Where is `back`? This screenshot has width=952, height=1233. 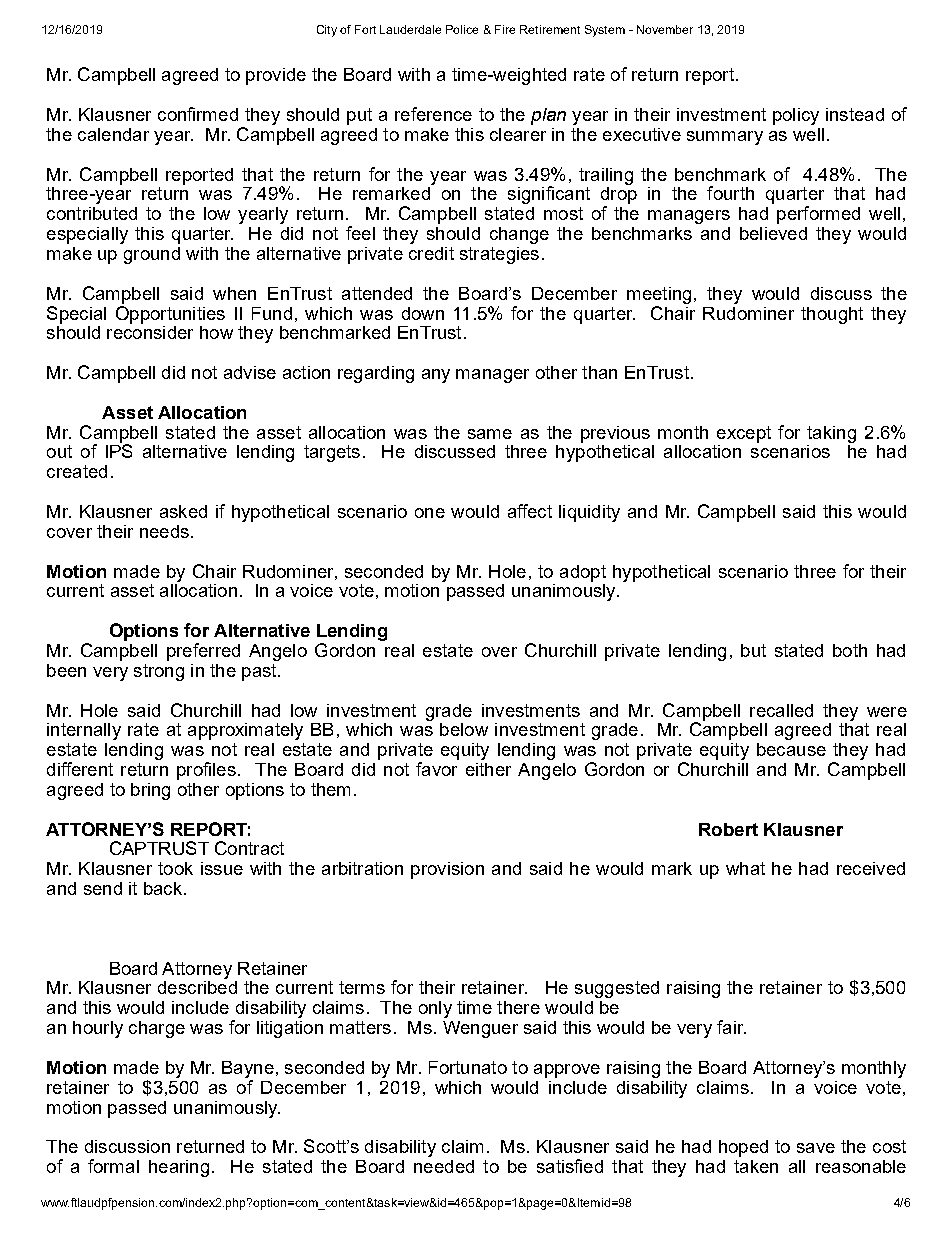
back is located at coordinates (164, 888).
